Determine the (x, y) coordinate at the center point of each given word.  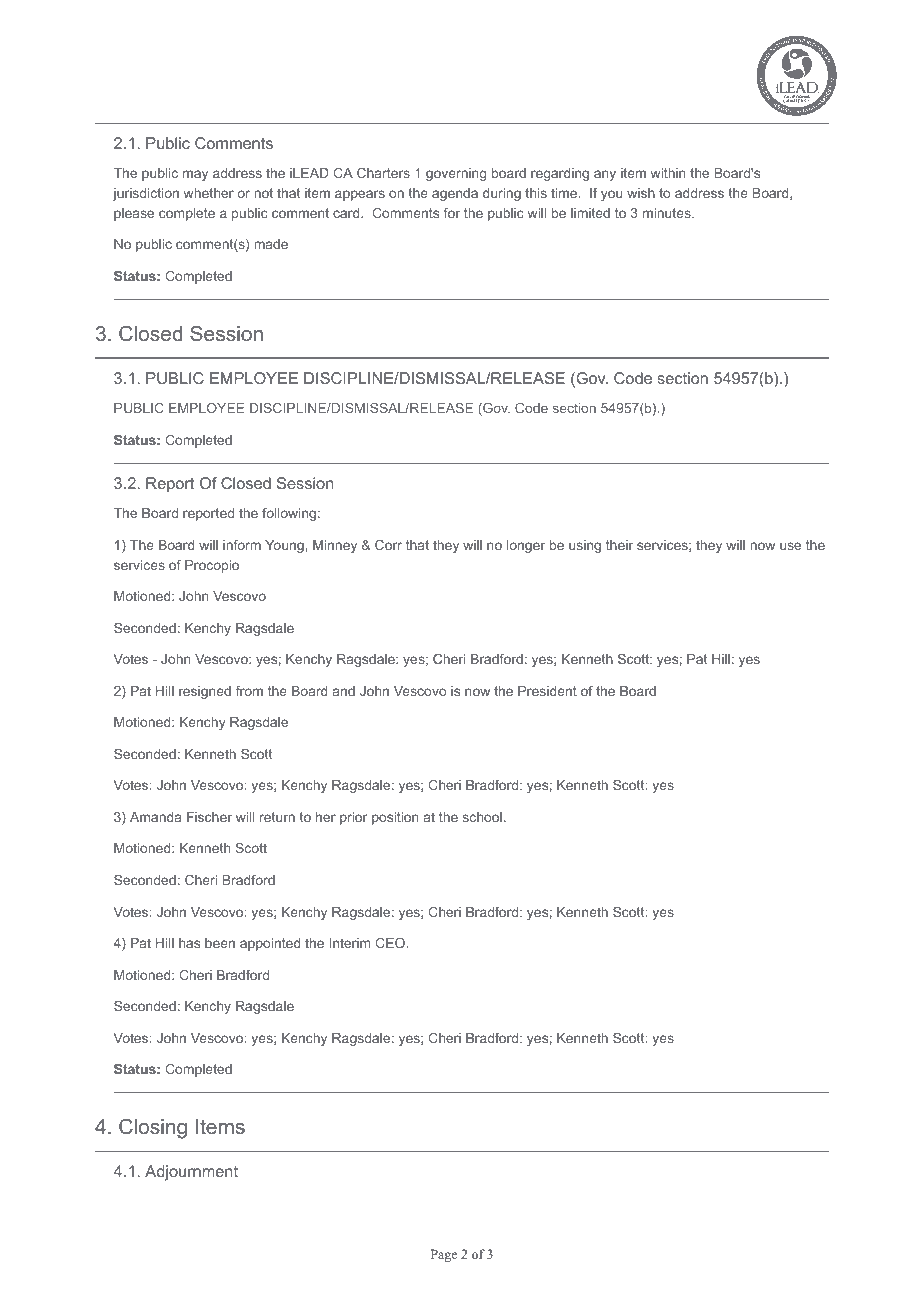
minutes (668, 213)
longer (526, 546)
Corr (388, 545)
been (220, 943)
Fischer (209, 817)
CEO (390, 943)
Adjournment (191, 1173)
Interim (350, 943)
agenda (455, 194)
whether (209, 193)
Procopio (212, 566)
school (482, 817)
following (289, 514)
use (790, 546)
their (619, 545)
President (547, 691)
